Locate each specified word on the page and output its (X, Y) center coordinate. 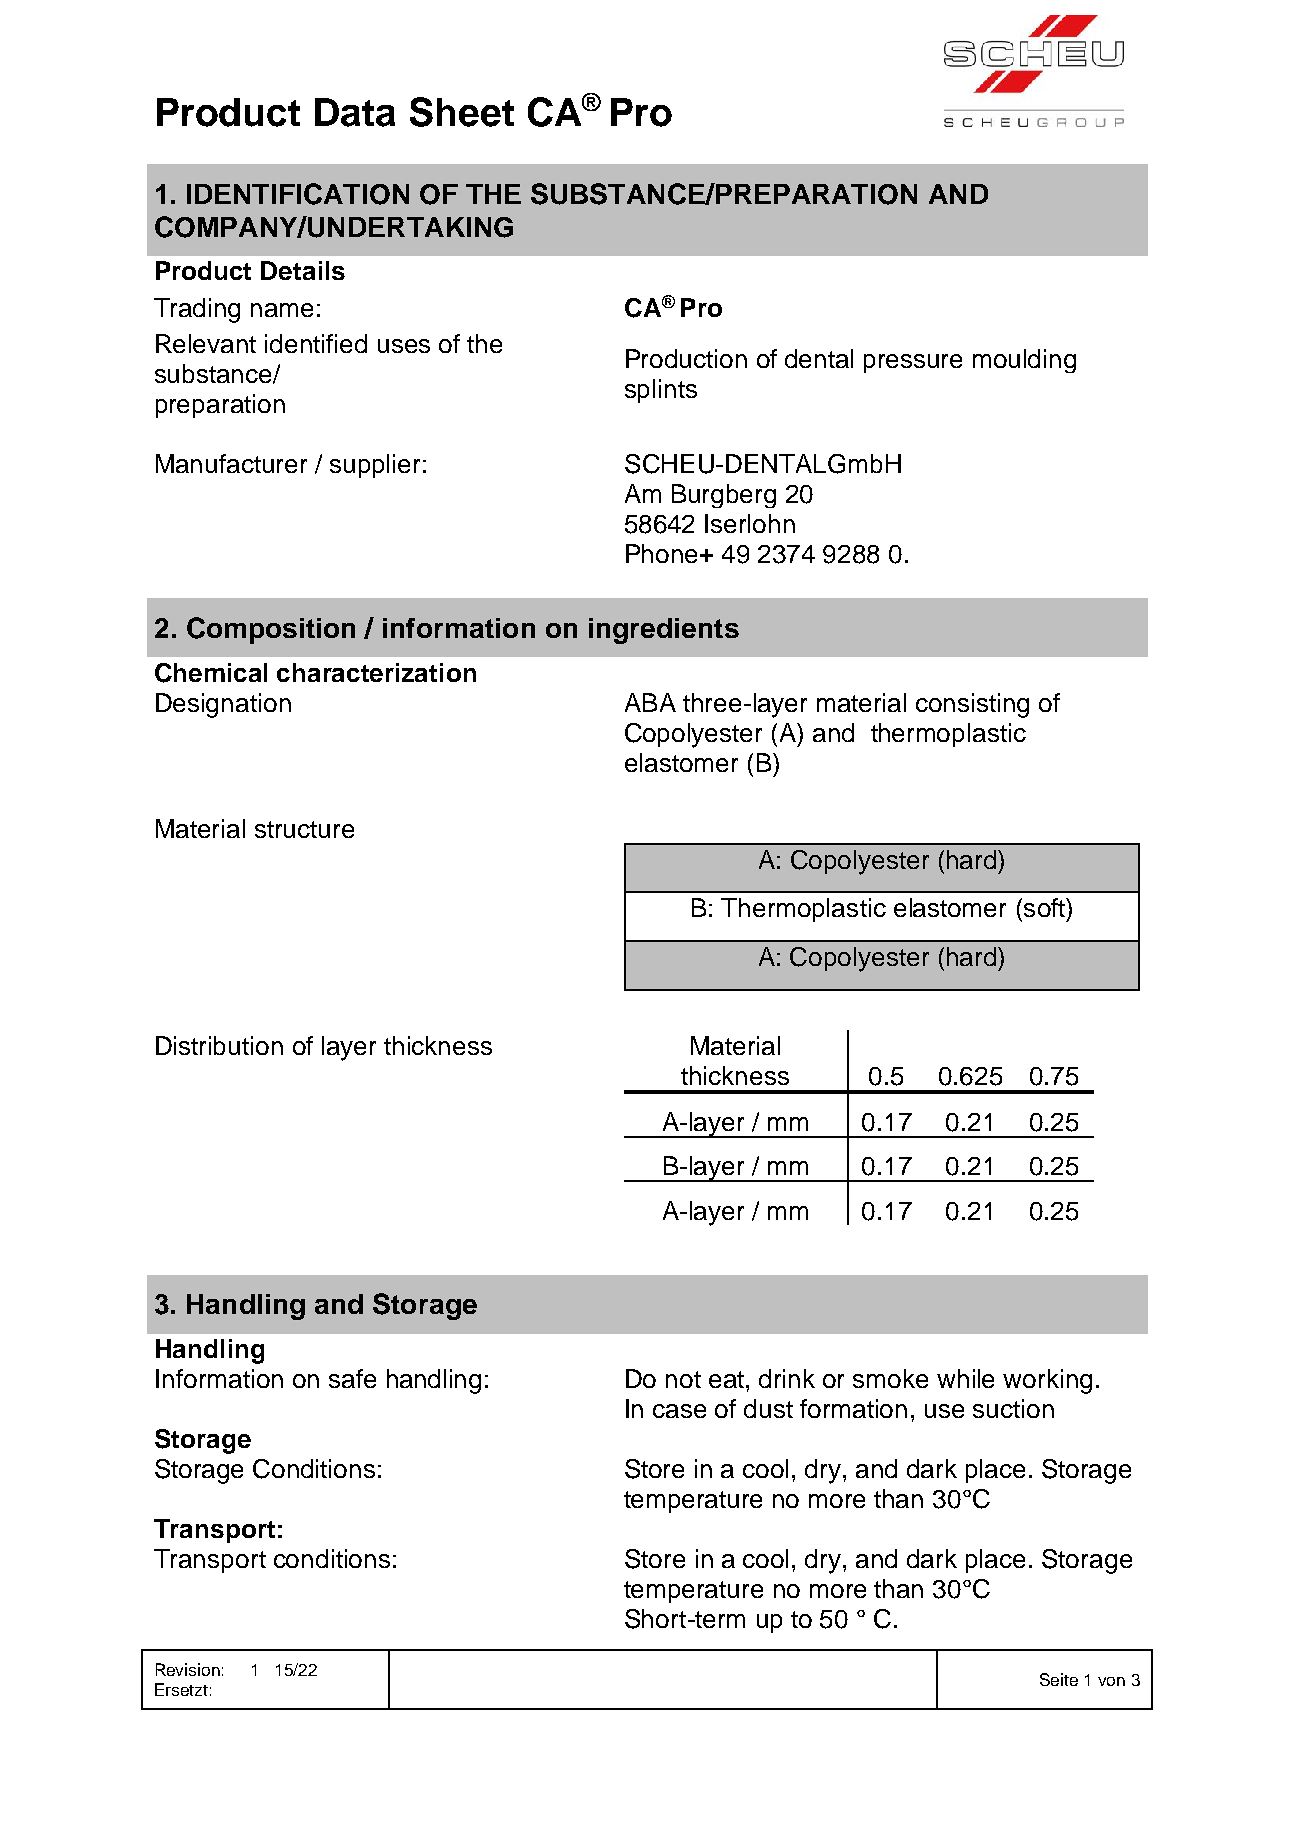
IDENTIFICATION (298, 194)
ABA (650, 702)
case (679, 1411)
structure (304, 829)
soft (1045, 907)
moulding (1024, 361)
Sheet (462, 112)
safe (352, 1378)
